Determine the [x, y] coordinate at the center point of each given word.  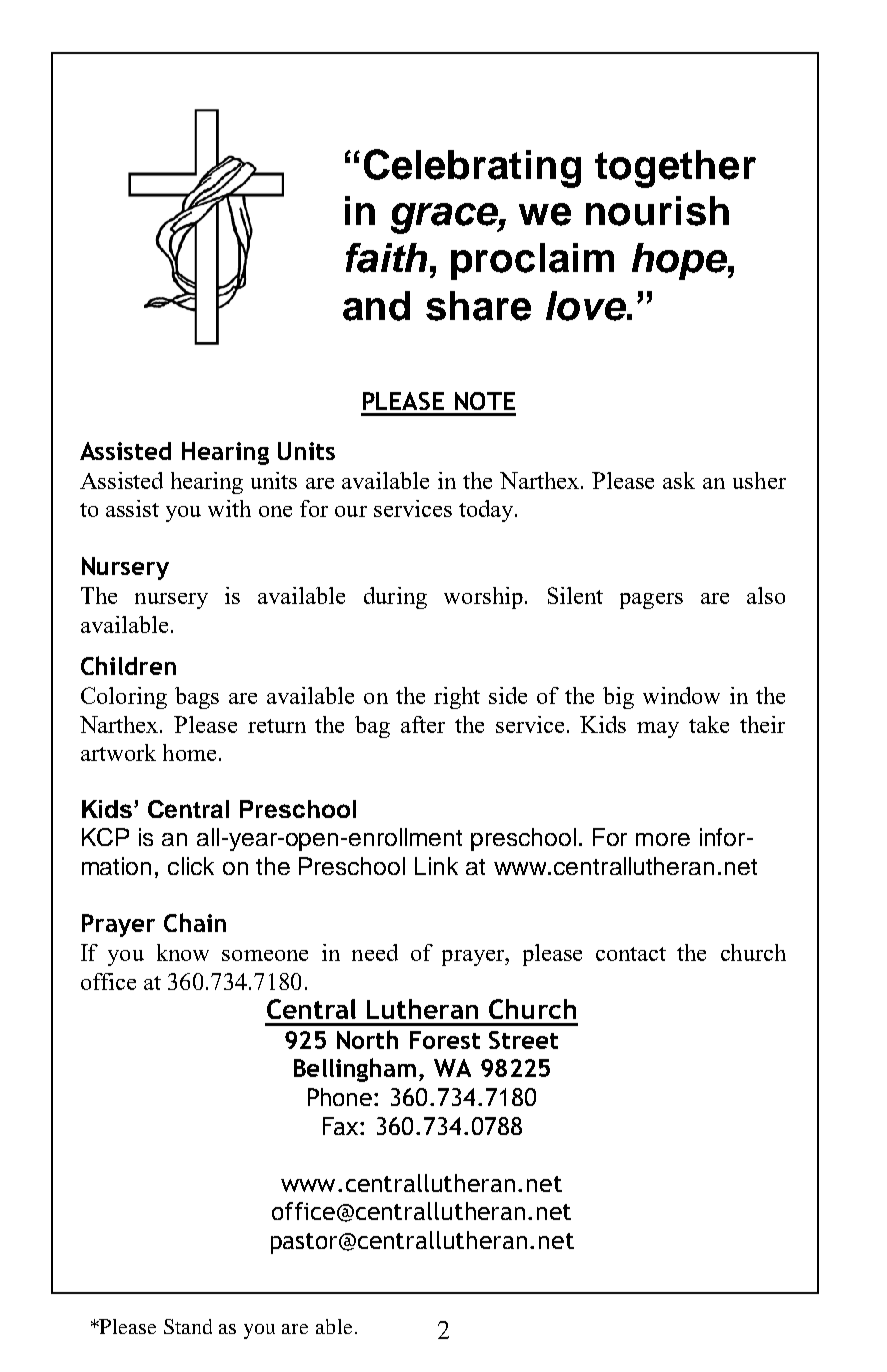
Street [523, 1040]
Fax [342, 1126]
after [423, 724]
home [189, 752]
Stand [188, 1326]
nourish [657, 211]
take [709, 724]
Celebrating [472, 168]
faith [386, 258]
